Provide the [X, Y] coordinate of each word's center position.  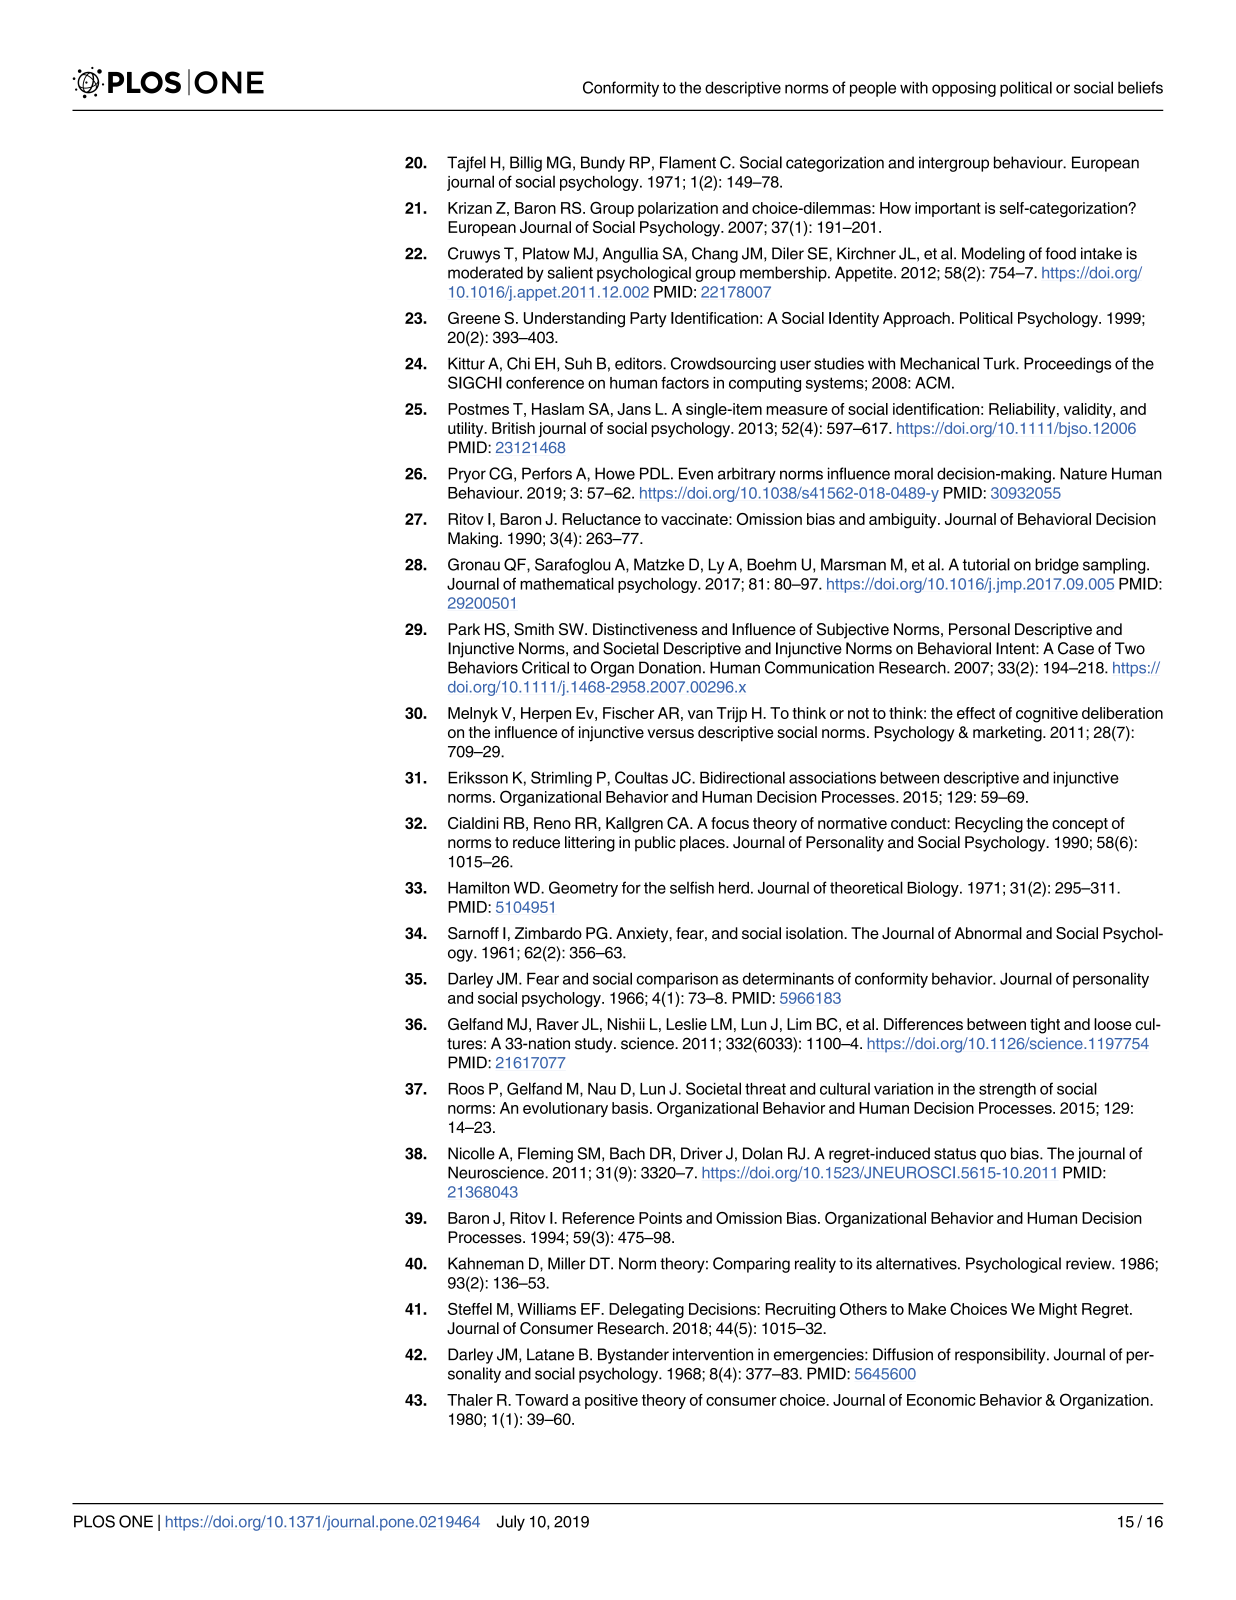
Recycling [989, 825]
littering [590, 844]
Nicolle [471, 1153]
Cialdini [473, 823]
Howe [615, 473]
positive [611, 1401]
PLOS [94, 1521]
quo [993, 1156]
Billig [526, 164]
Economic [941, 1400]
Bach [627, 1153]
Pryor [467, 475]
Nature [1083, 473]
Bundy [603, 164]
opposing [964, 89]
